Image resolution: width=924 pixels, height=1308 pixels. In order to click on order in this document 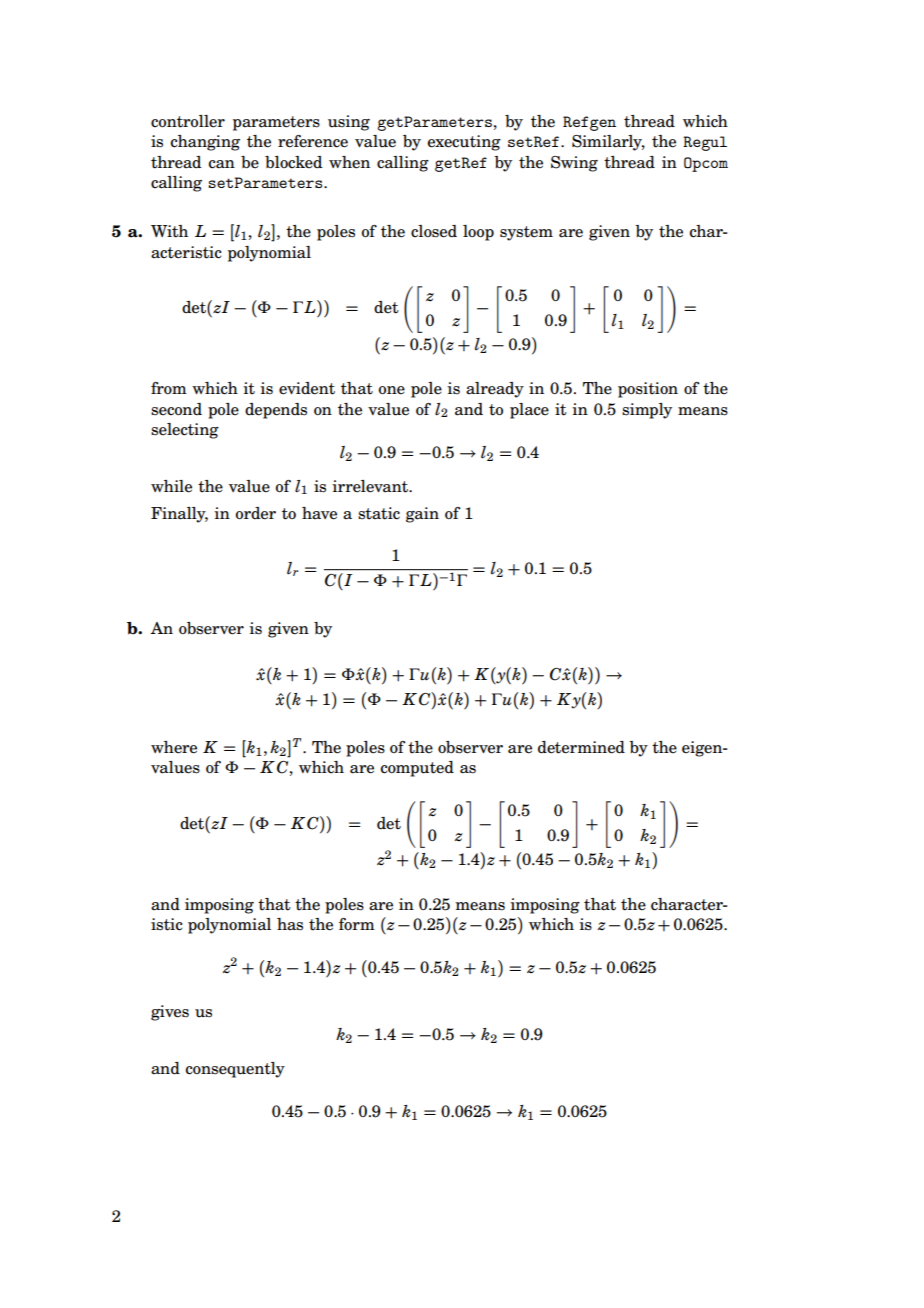, I will do `click(256, 513)`.
